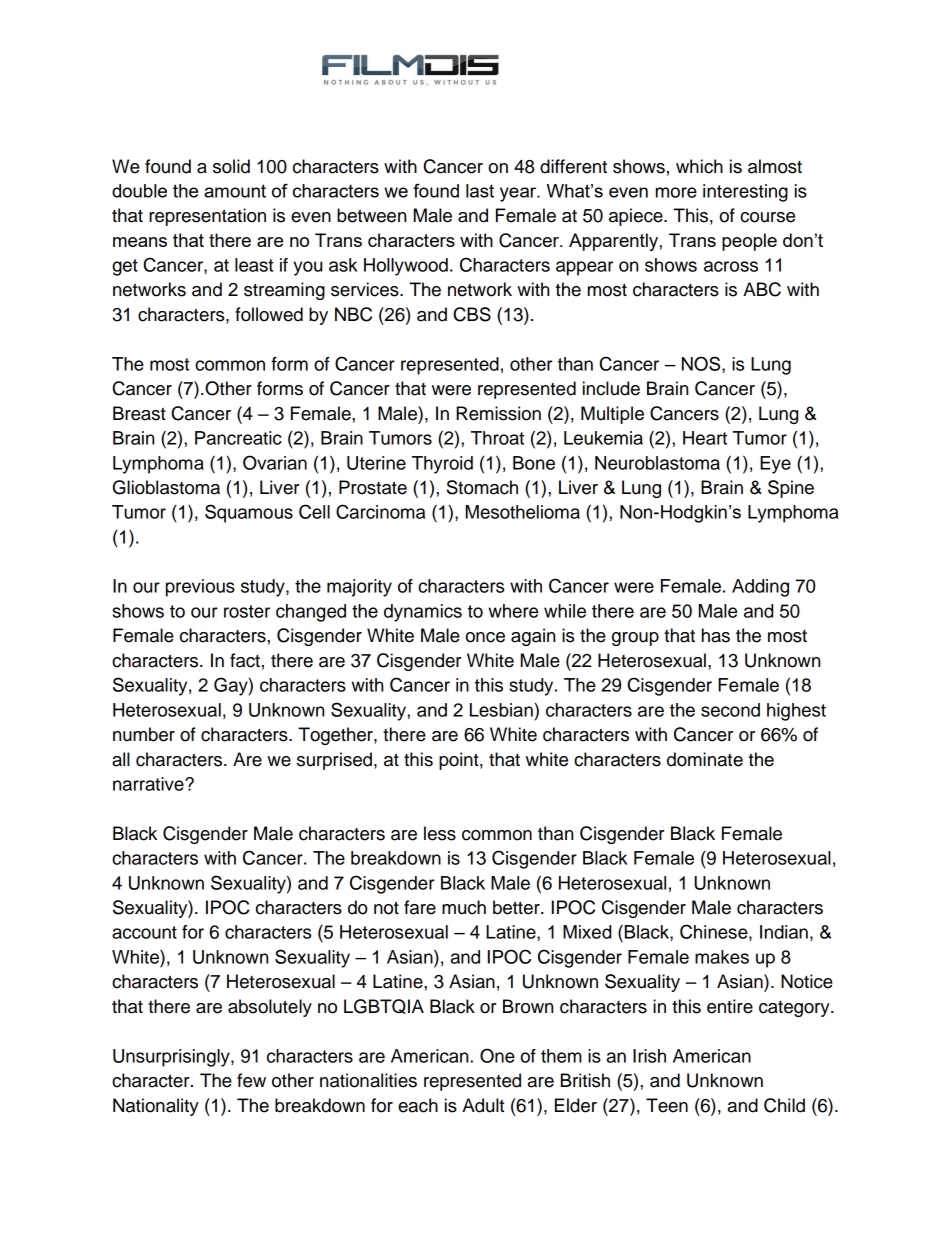 The width and height of the page is (952, 1233). What do you see at coordinates (235, 191) in the page?
I see `amount` at bounding box center [235, 191].
